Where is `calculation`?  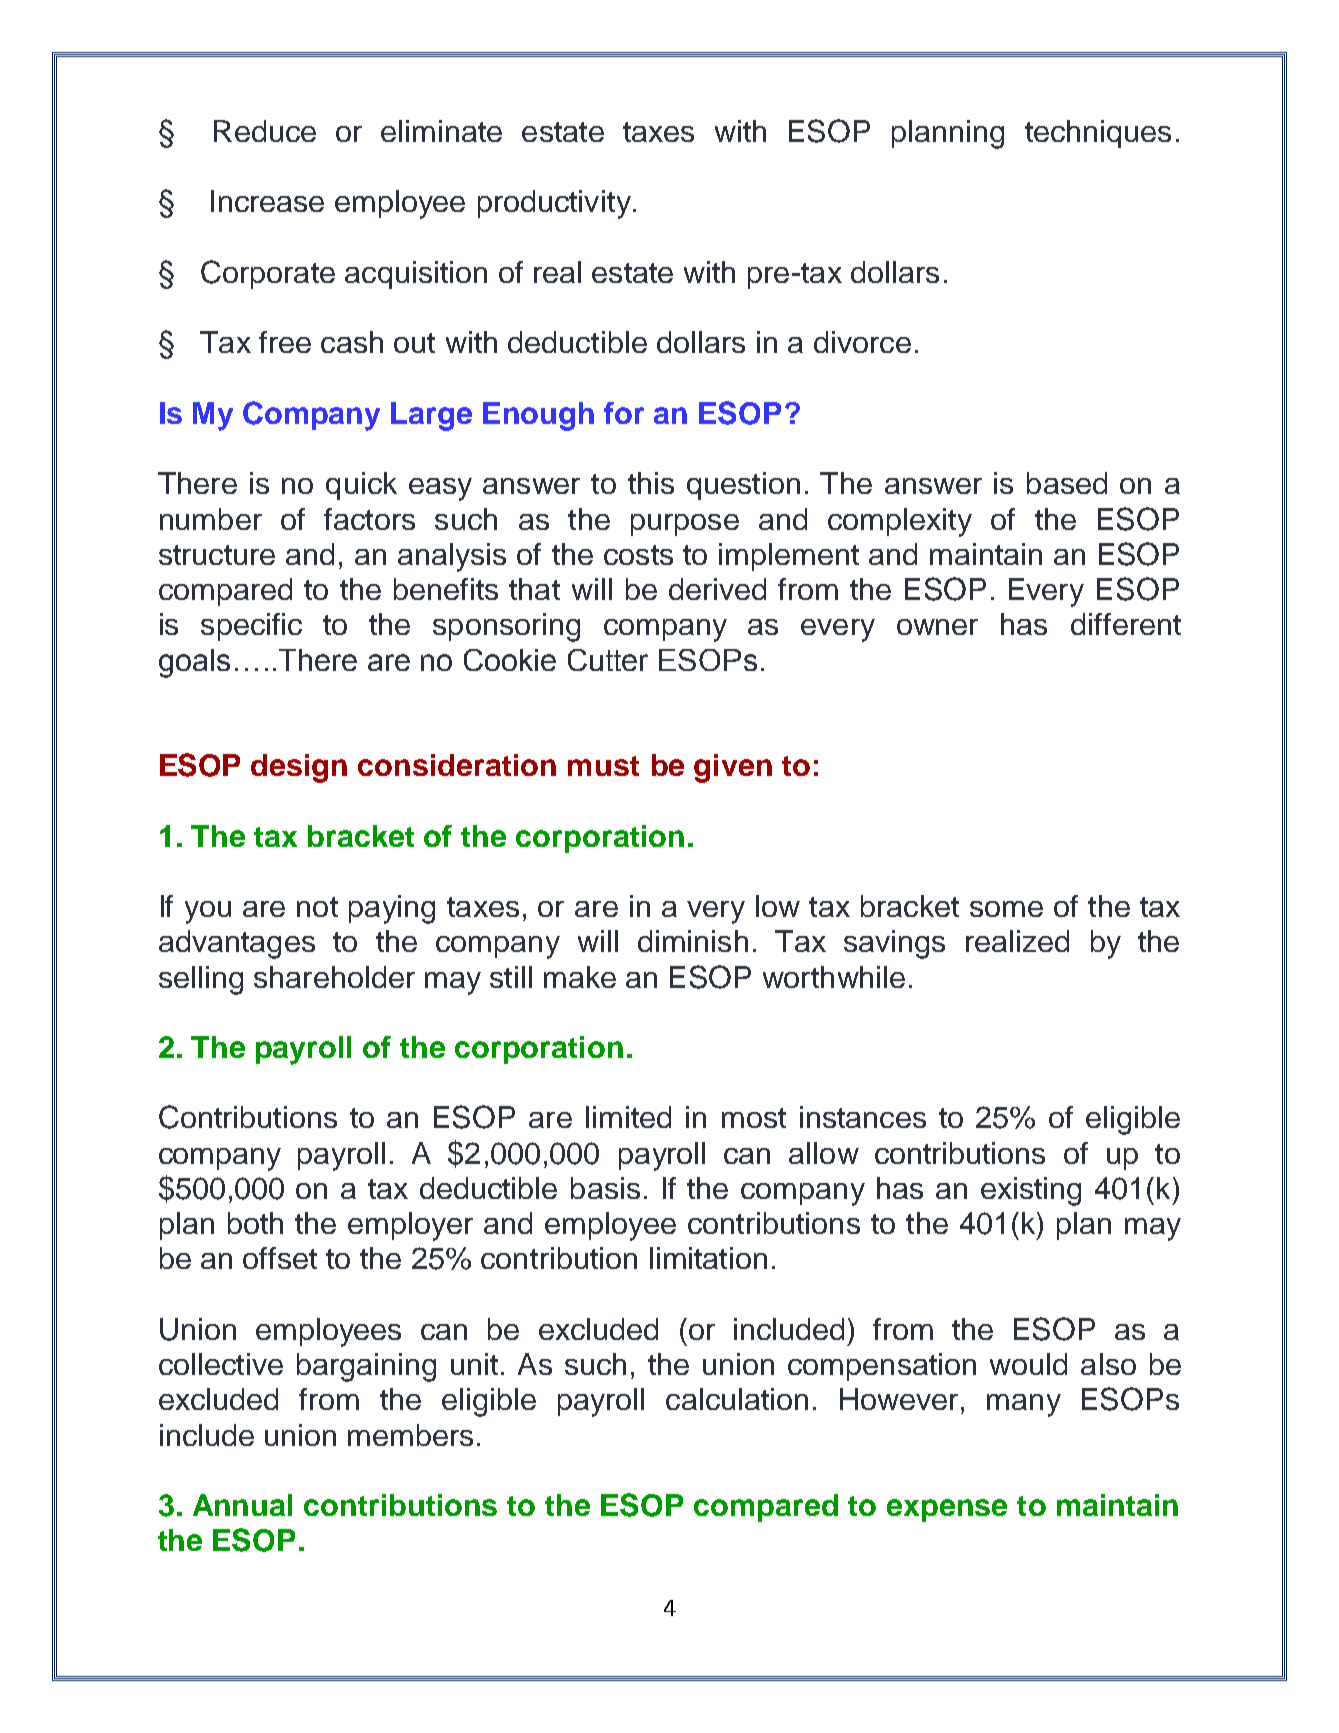
calculation is located at coordinates (737, 1399).
